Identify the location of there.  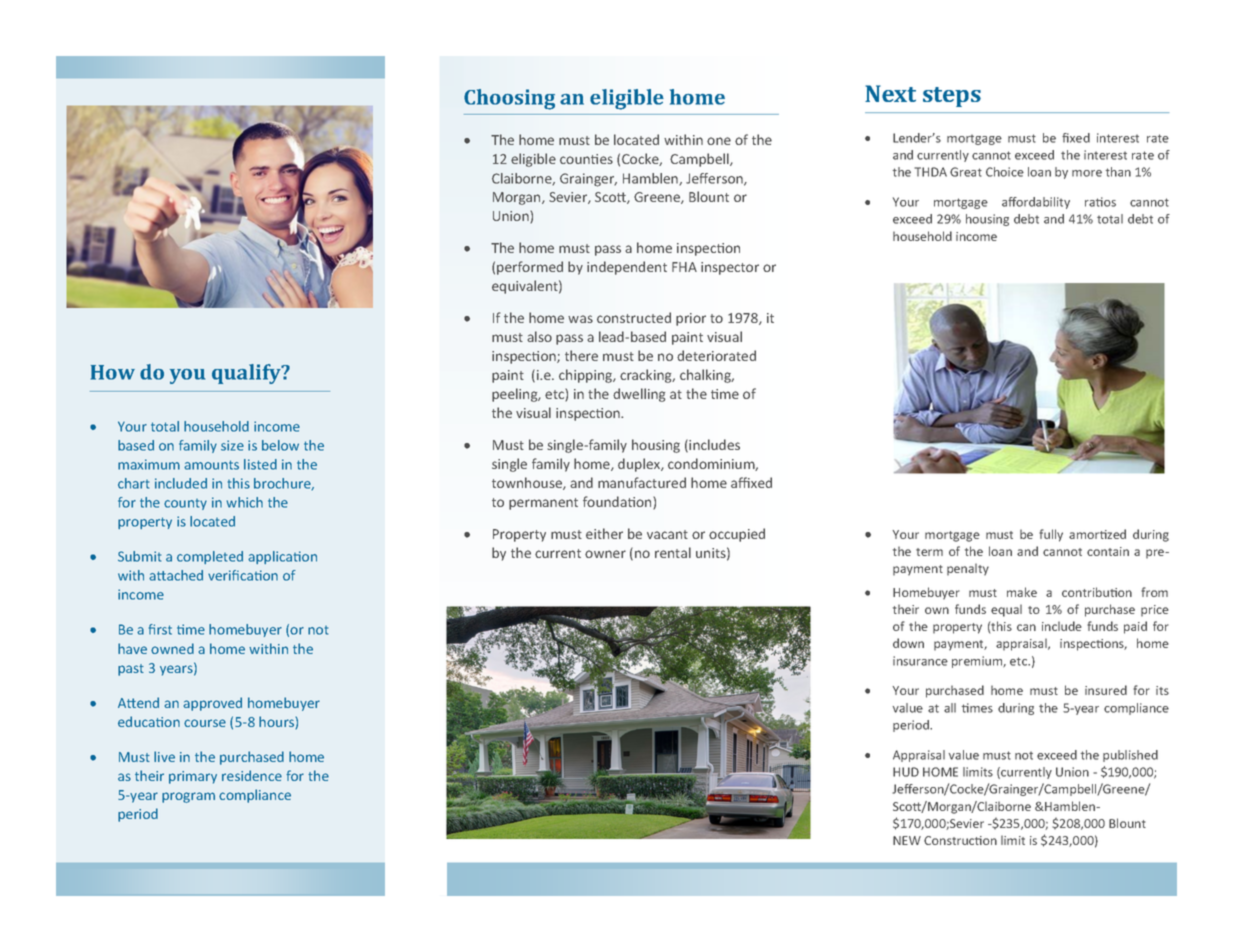
(581, 355).
